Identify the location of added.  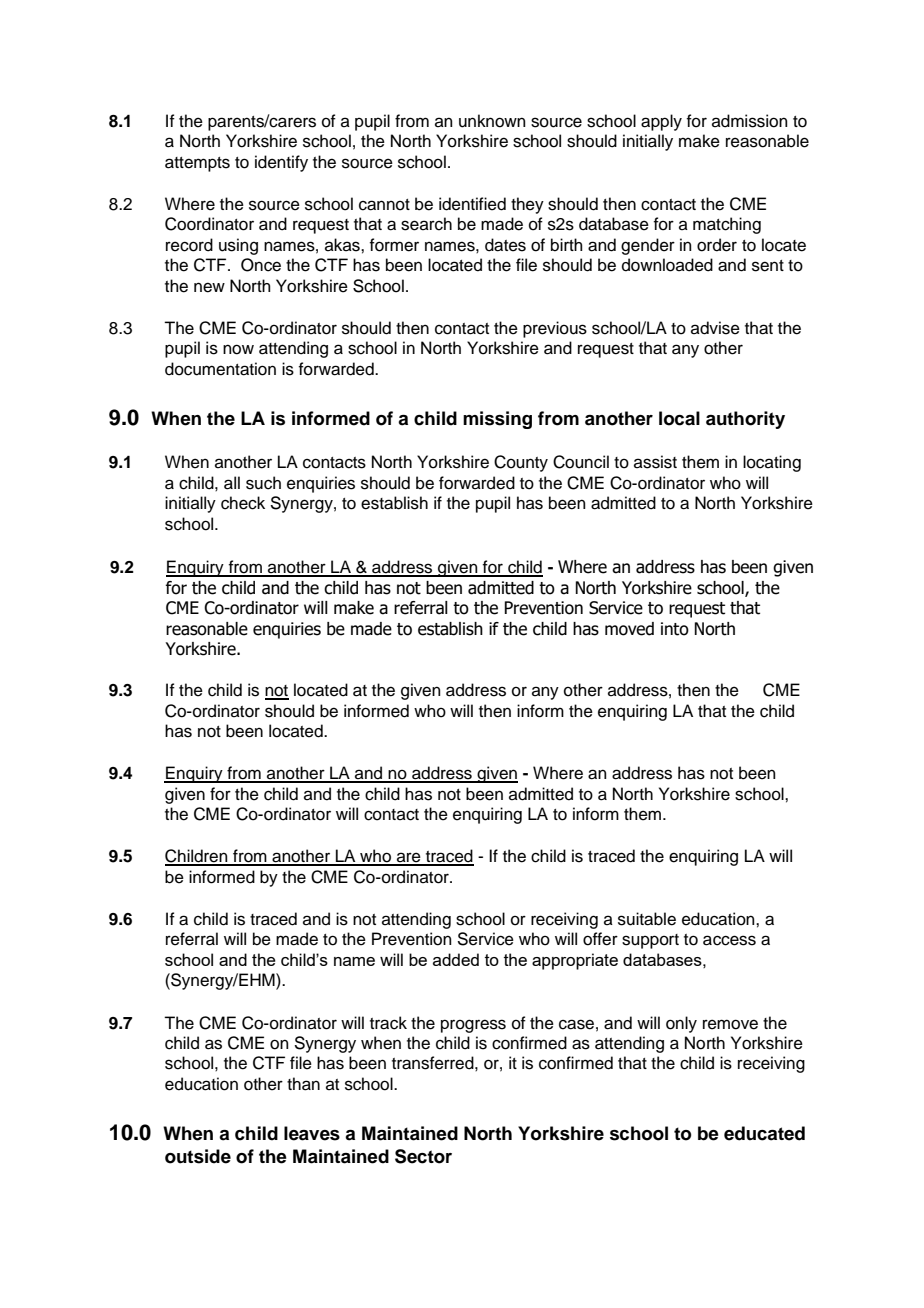
(456, 959).
